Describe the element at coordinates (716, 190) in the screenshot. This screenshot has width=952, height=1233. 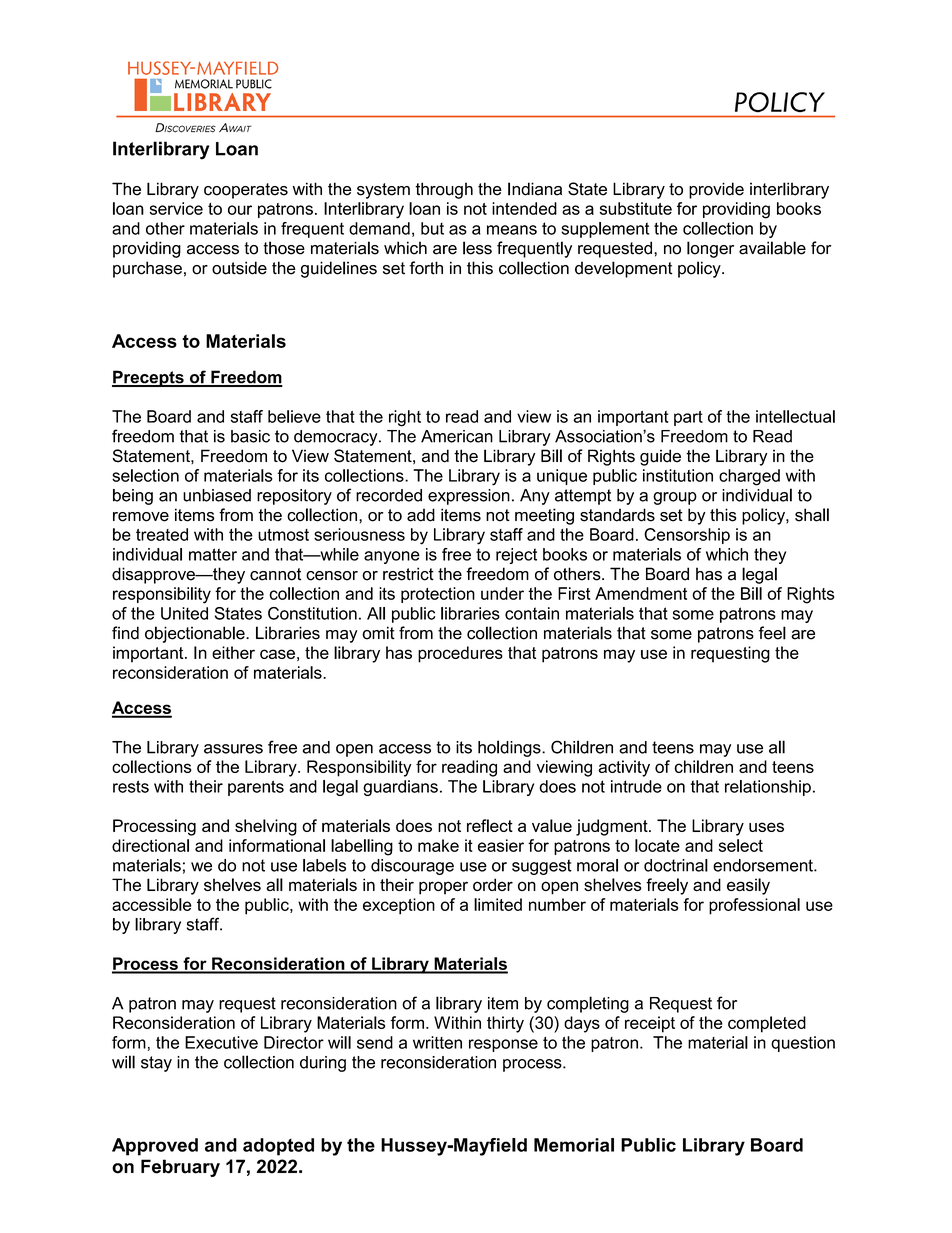
I see `provide` at that location.
